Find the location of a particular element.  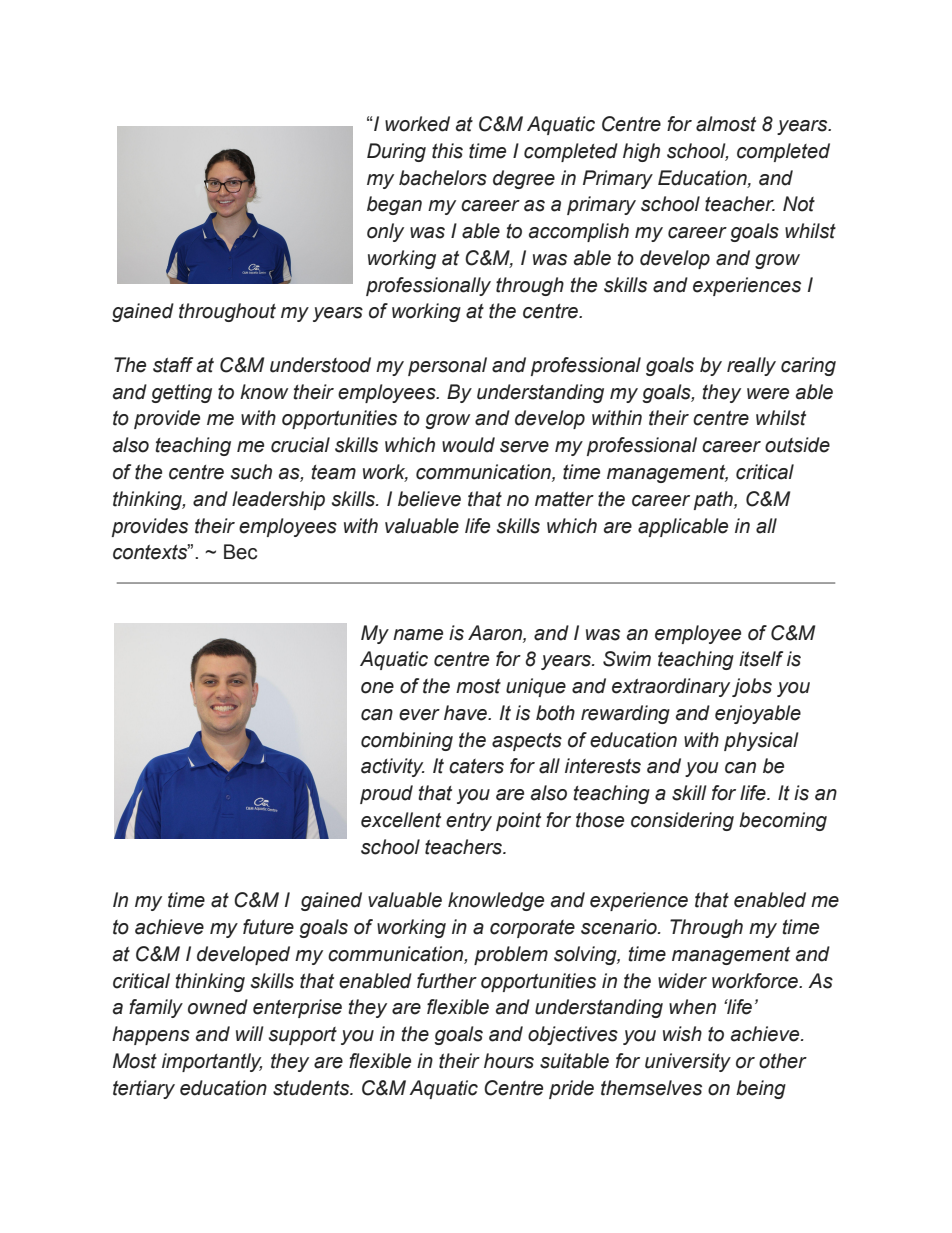

began is located at coordinates (394, 205).
